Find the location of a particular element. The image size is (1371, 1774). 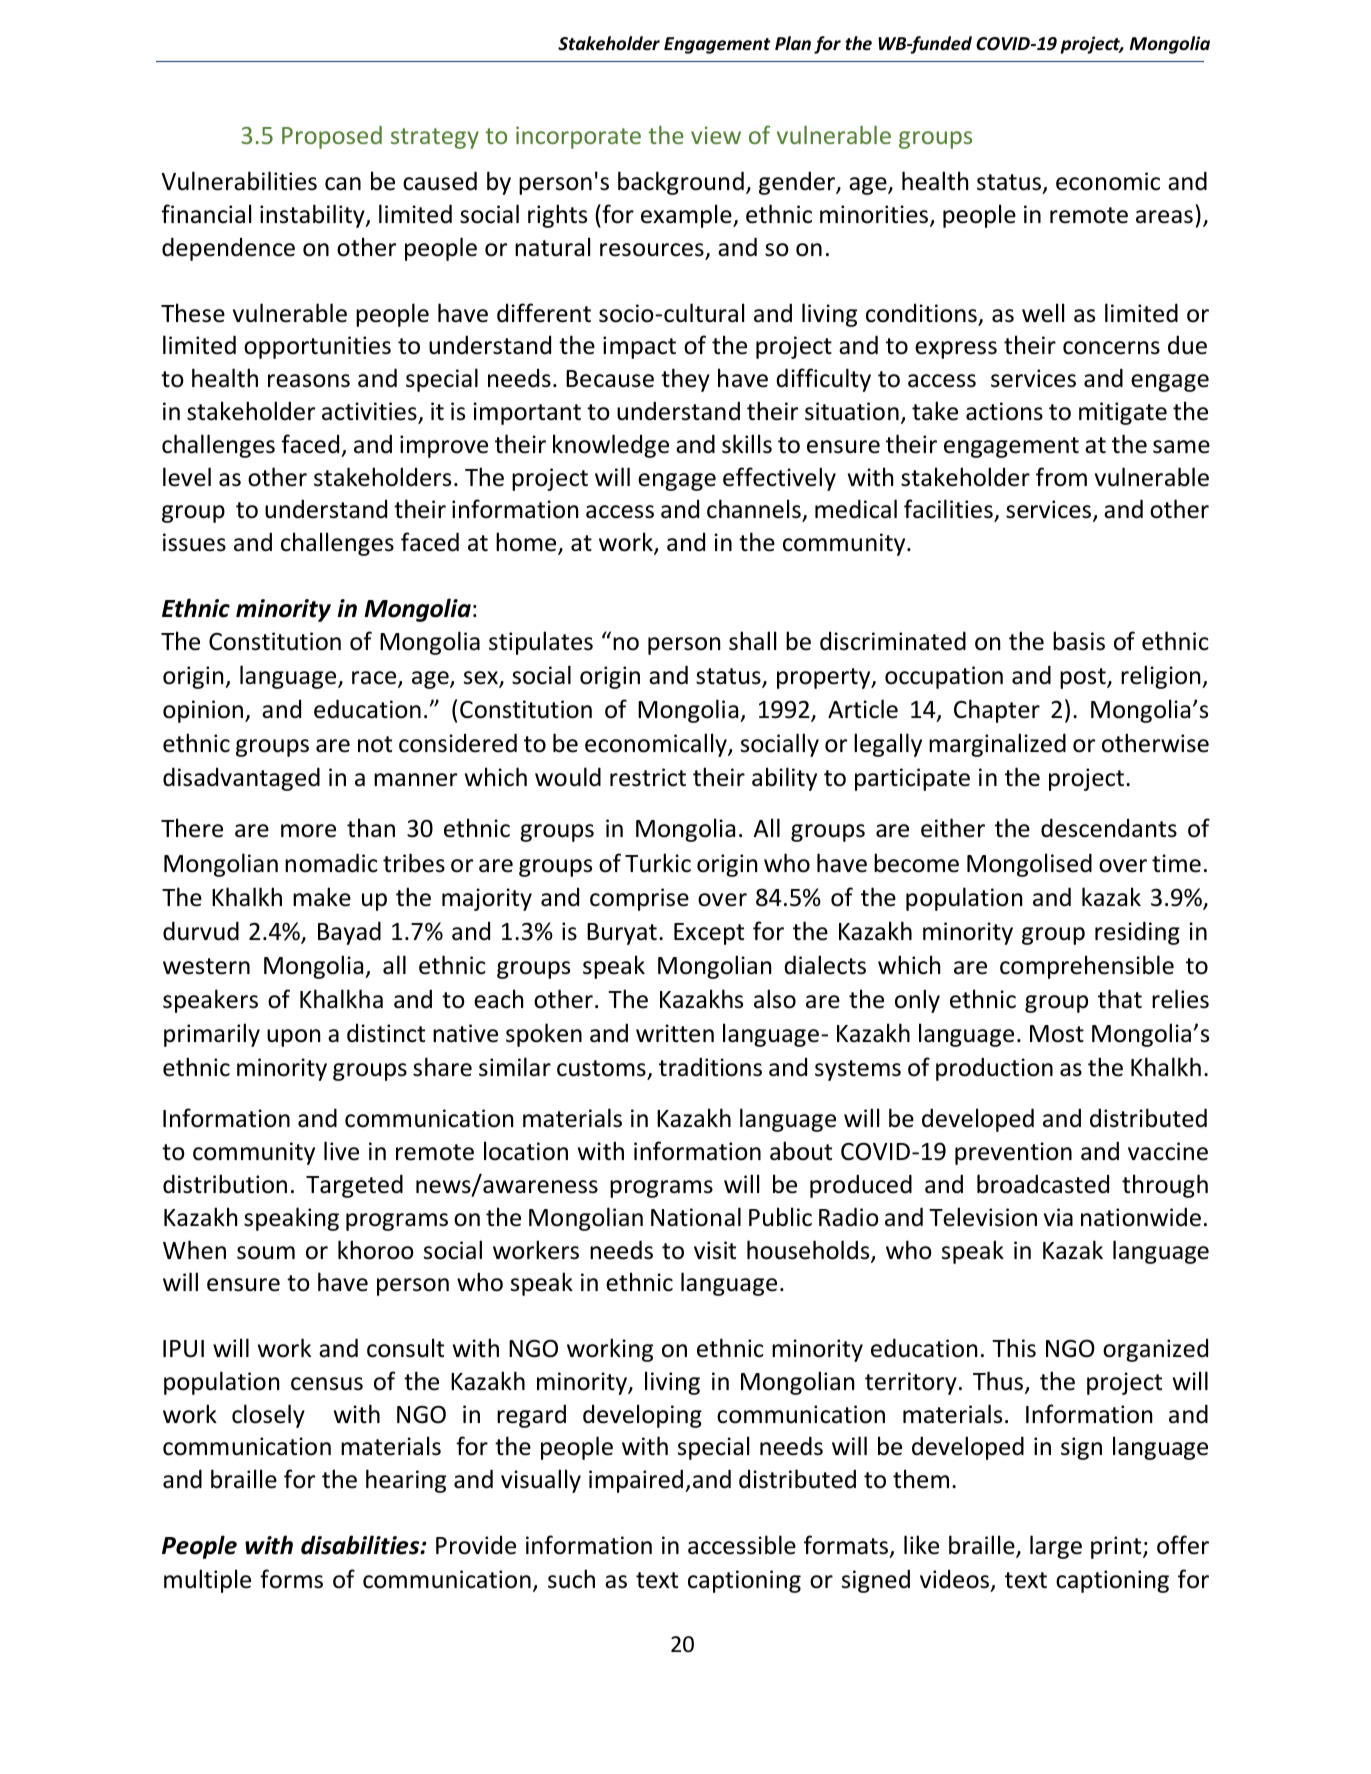

large is located at coordinates (1056, 1547).
